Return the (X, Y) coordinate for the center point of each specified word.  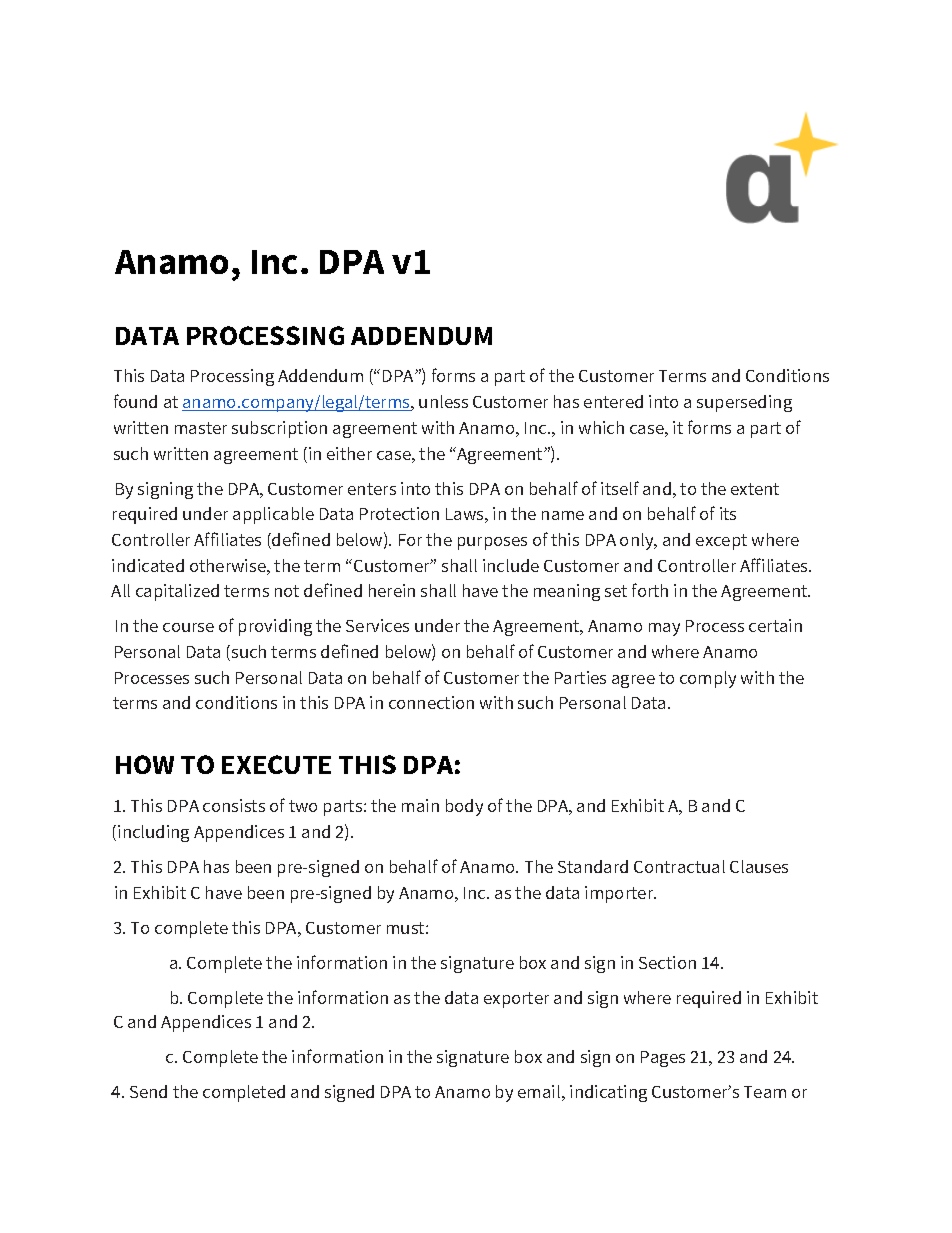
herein (392, 590)
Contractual (679, 866)
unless (443, 401)
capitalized (177, 592)
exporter (516, 1000)
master (201, 428)
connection (431, 702)
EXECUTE (276, 764)
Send (148, 1091)
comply (708, 679)
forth (650, 590)
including (153, 833)
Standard (593, 866)
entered (613, 401)
